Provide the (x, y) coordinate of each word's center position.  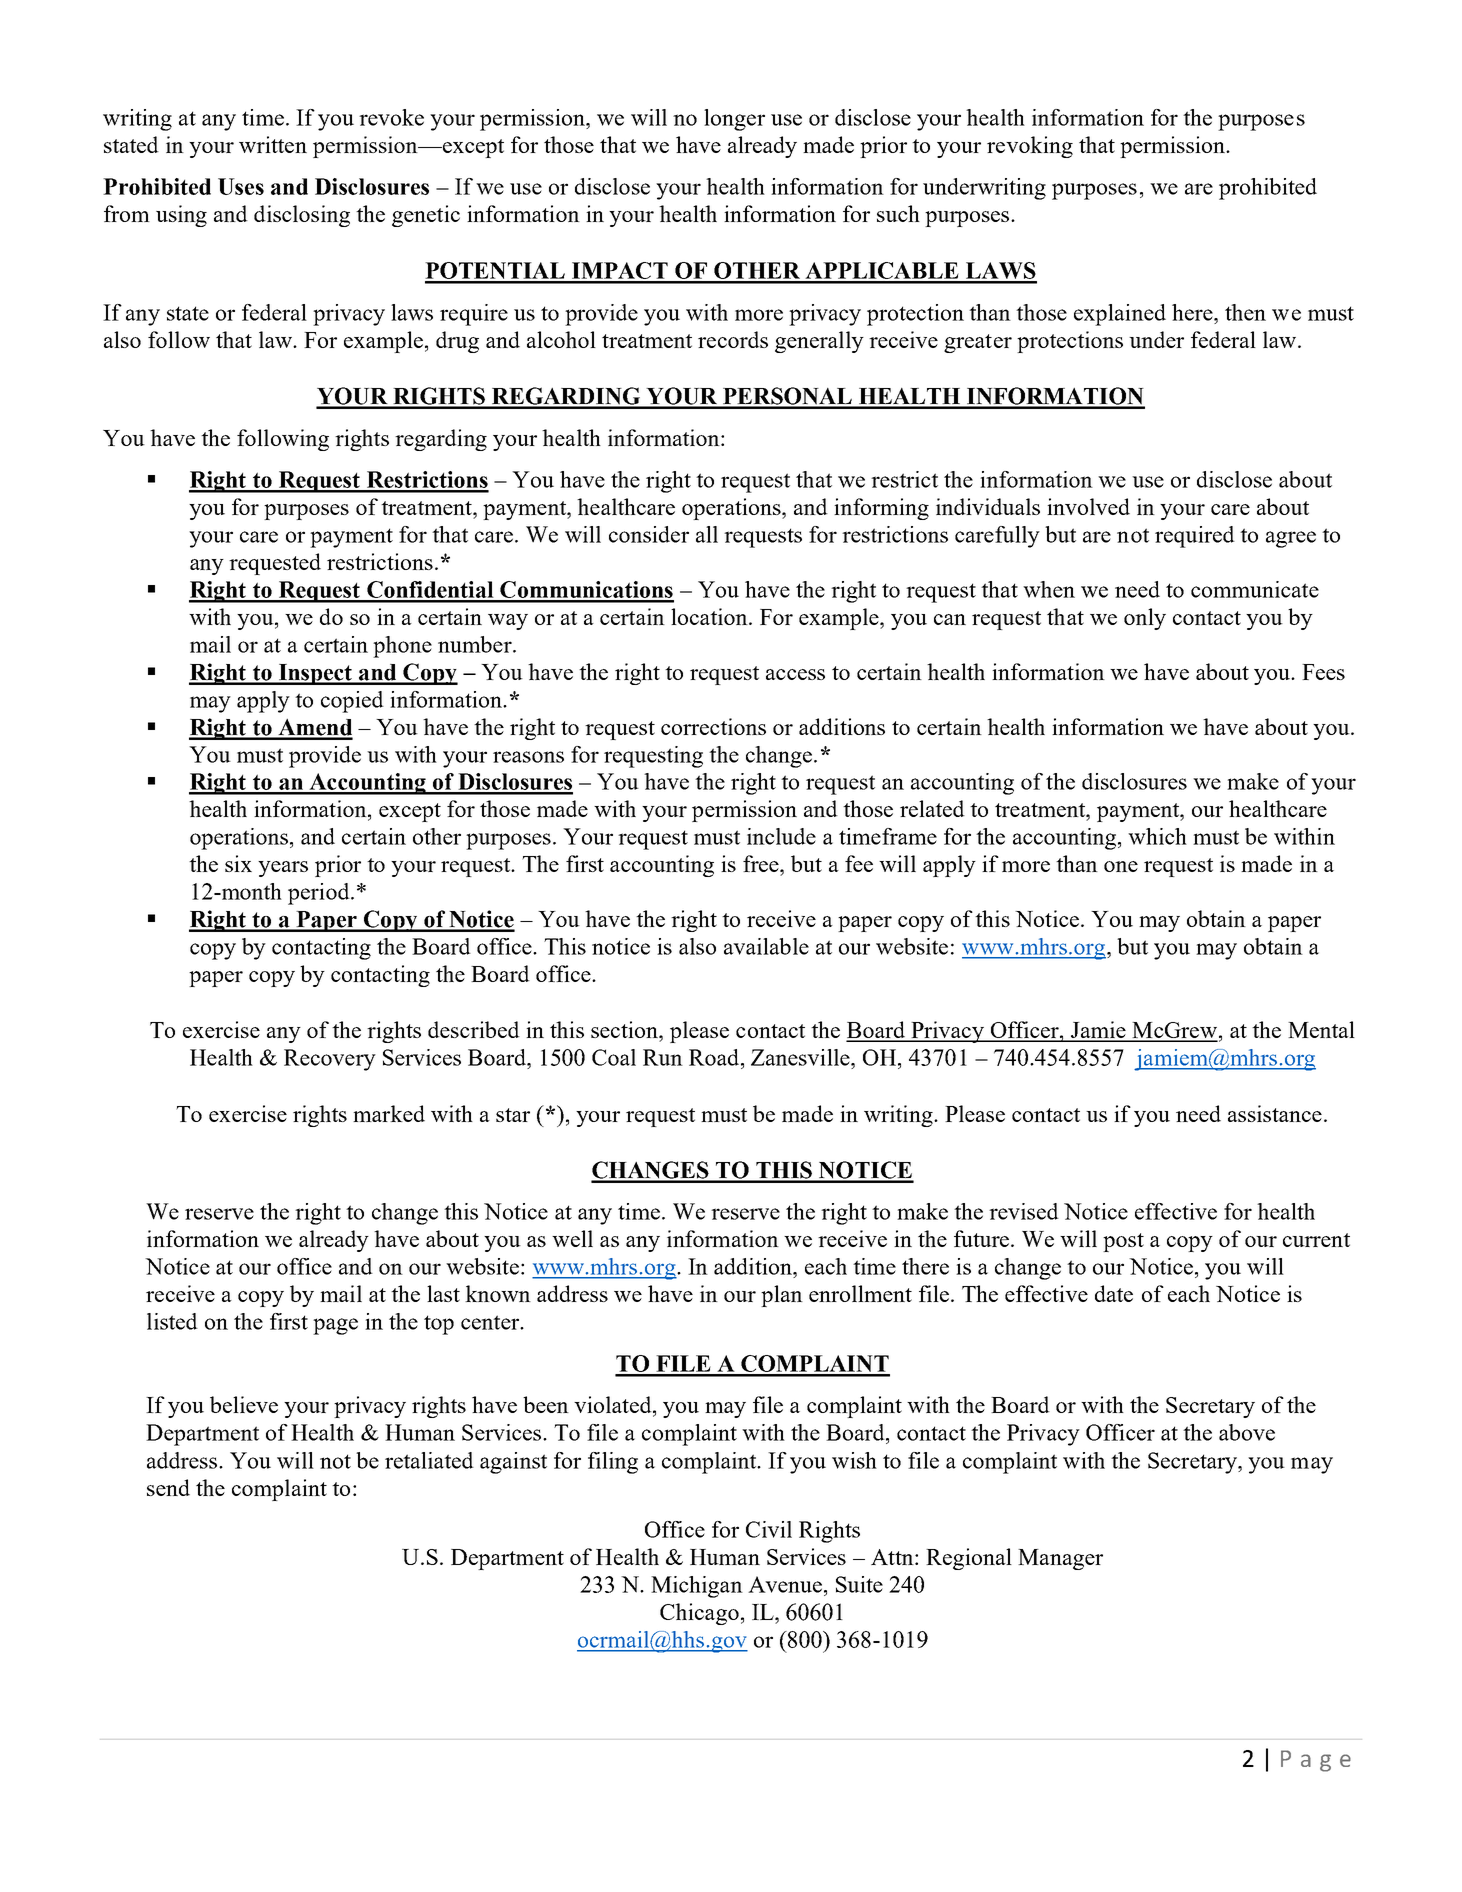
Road (715, 1057)
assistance (1275, 1113)
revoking (1030, 147)
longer (734, 120)
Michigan (697, 1587)
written (273, 144)
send (168, 1487)
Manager (1060, 1559)
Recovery (330, 1060)
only (1145, 619)
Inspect (315, 674)
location (710, 616)
